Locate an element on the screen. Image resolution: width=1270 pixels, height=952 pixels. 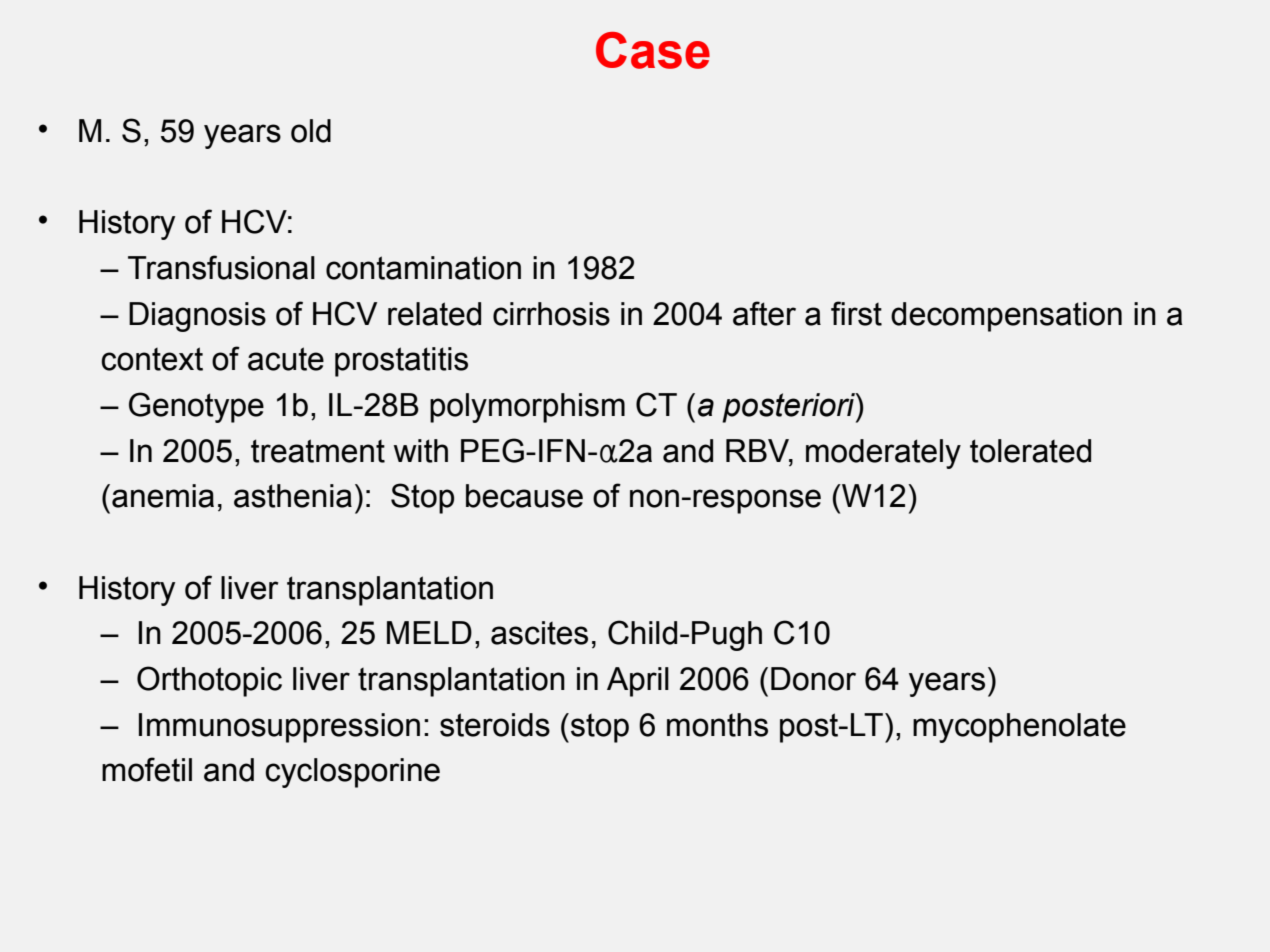
ascites is located at coordinates (539, 633).
